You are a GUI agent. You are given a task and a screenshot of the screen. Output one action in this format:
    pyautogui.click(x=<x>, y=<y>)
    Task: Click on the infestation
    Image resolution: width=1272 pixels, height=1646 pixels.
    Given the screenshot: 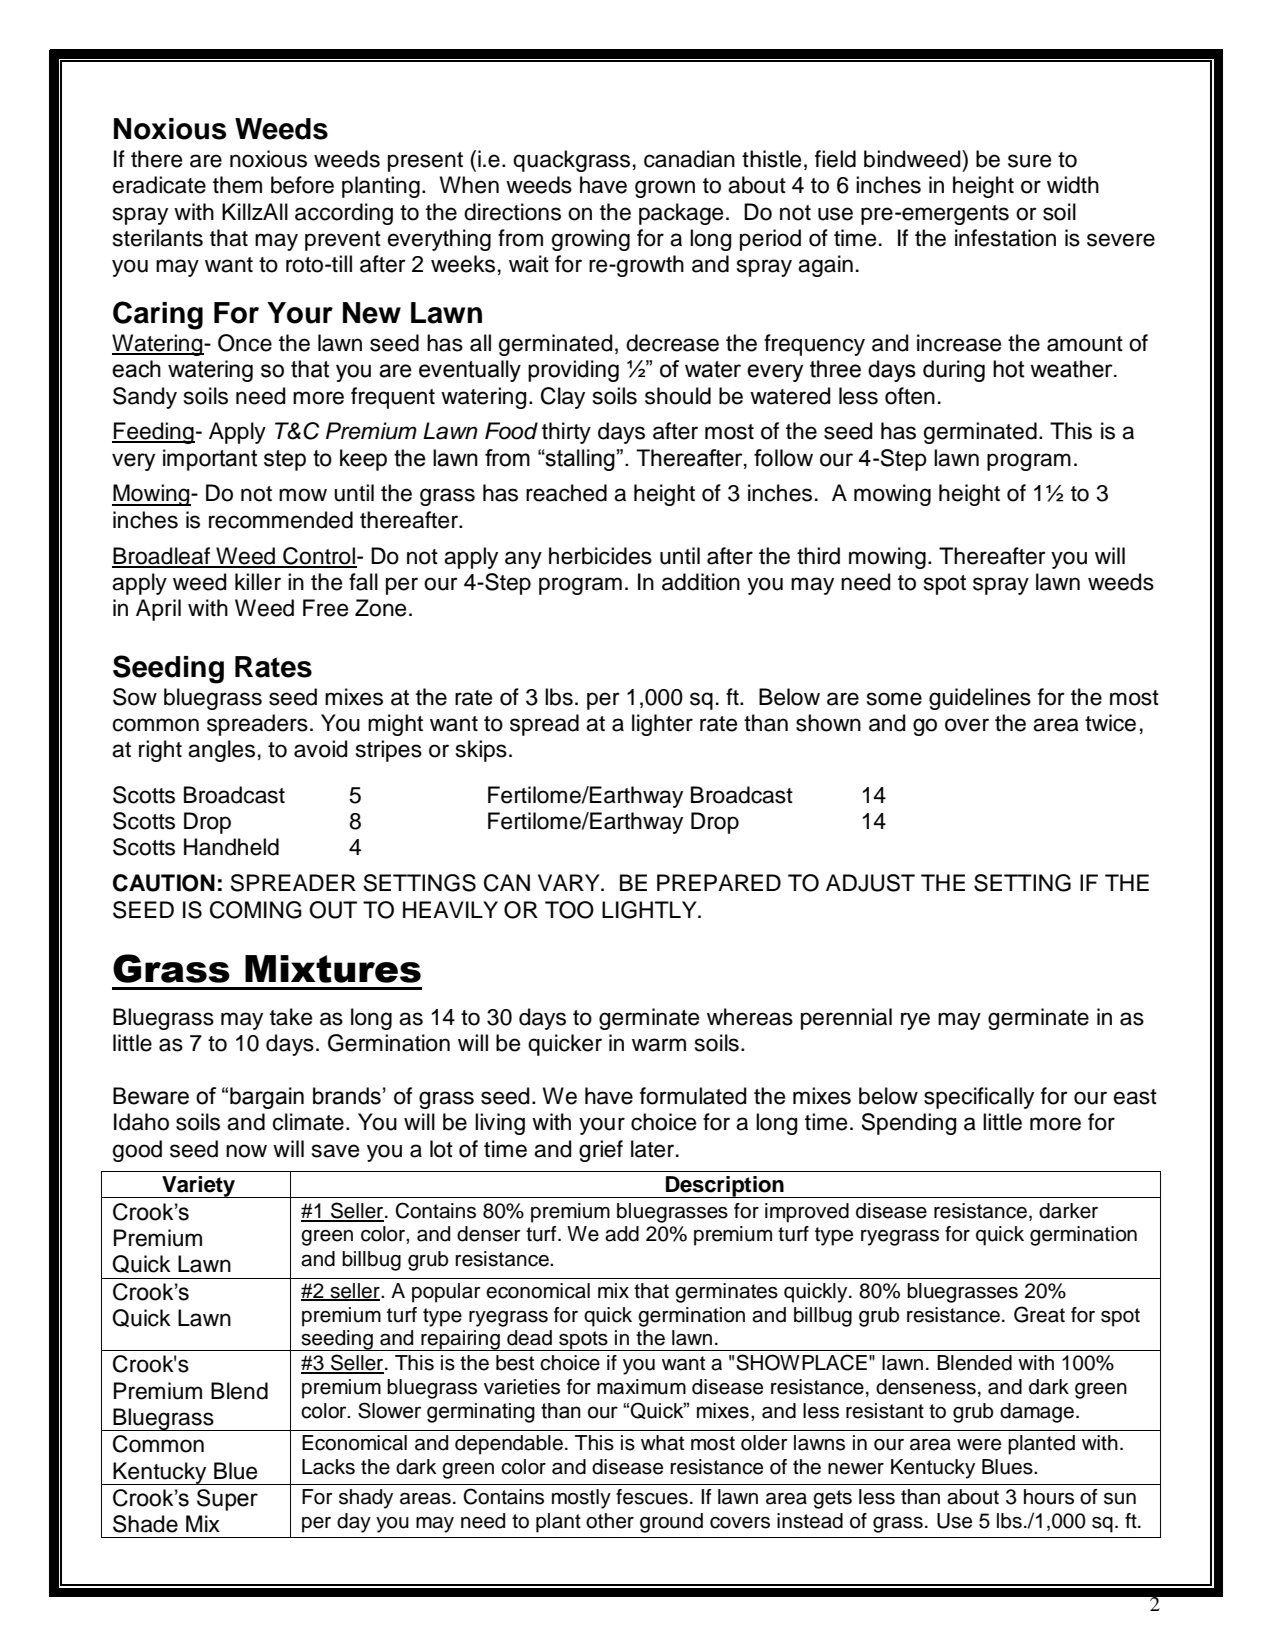 What is the action you would take?
    pyautogui.click(x=1005, y=238)
